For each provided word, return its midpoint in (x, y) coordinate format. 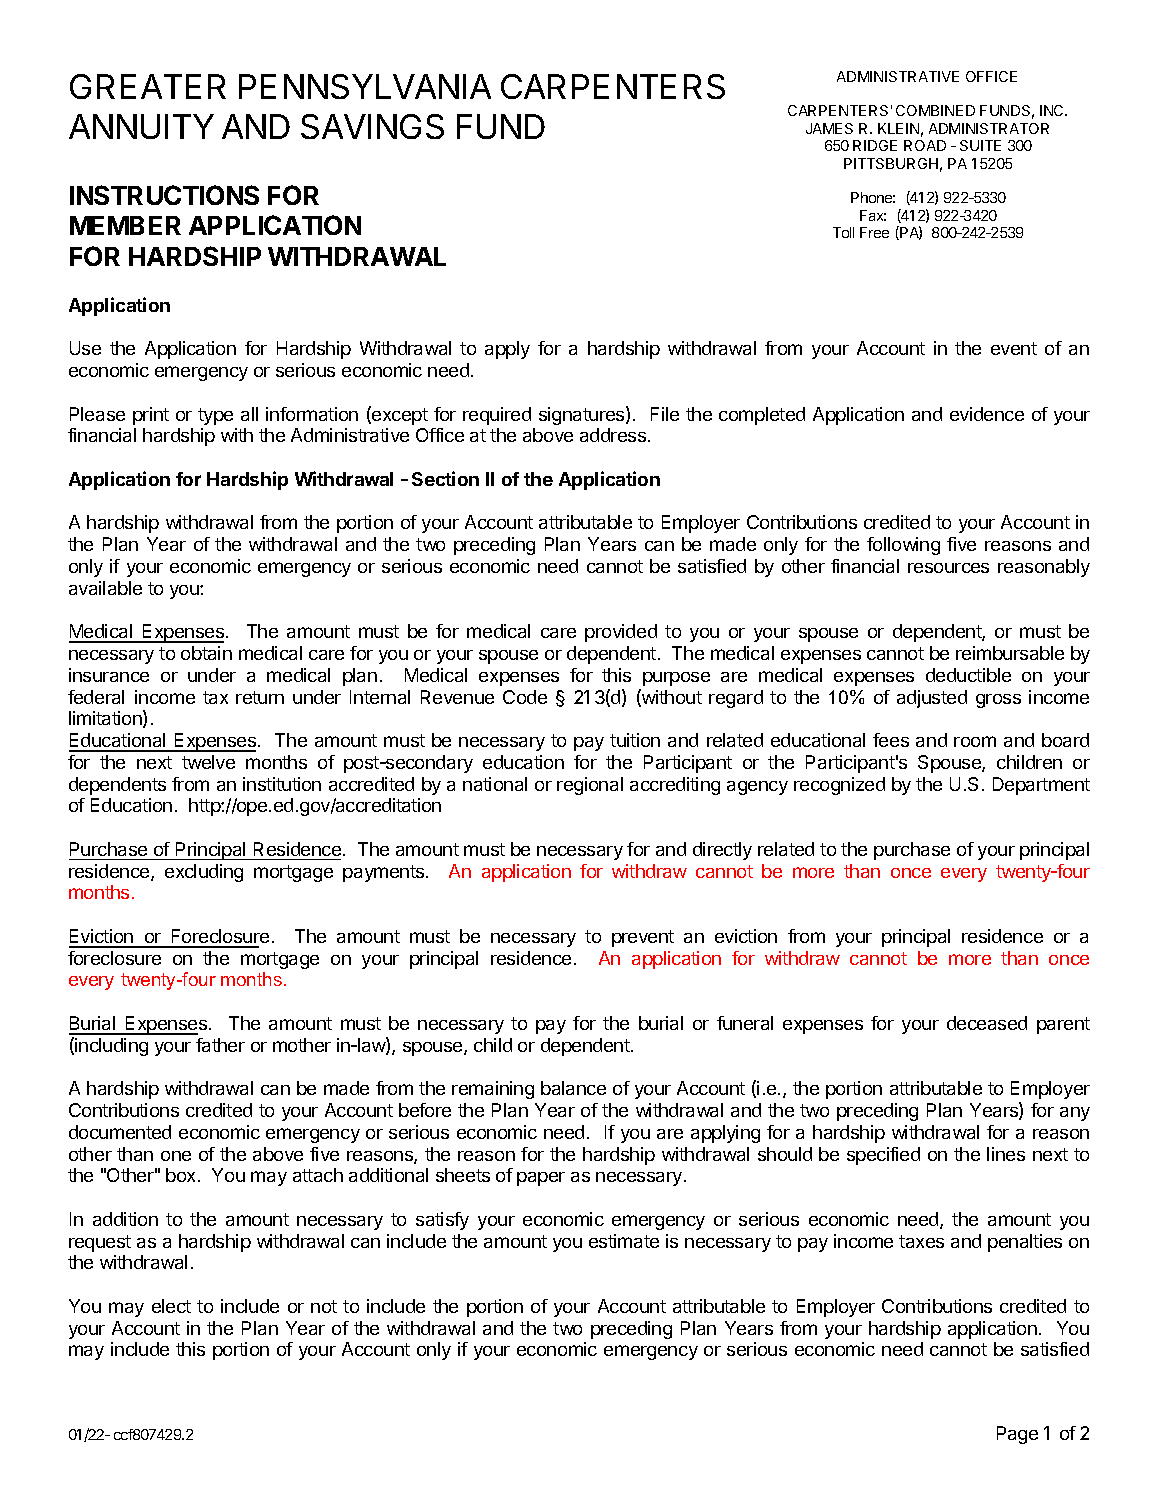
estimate (624, 1241)
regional (590, 786)
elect (171, 1306)
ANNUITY (141, 126)
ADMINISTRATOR (989, 128)
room (975, 741)
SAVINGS (372, 126)
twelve (208, 762)
